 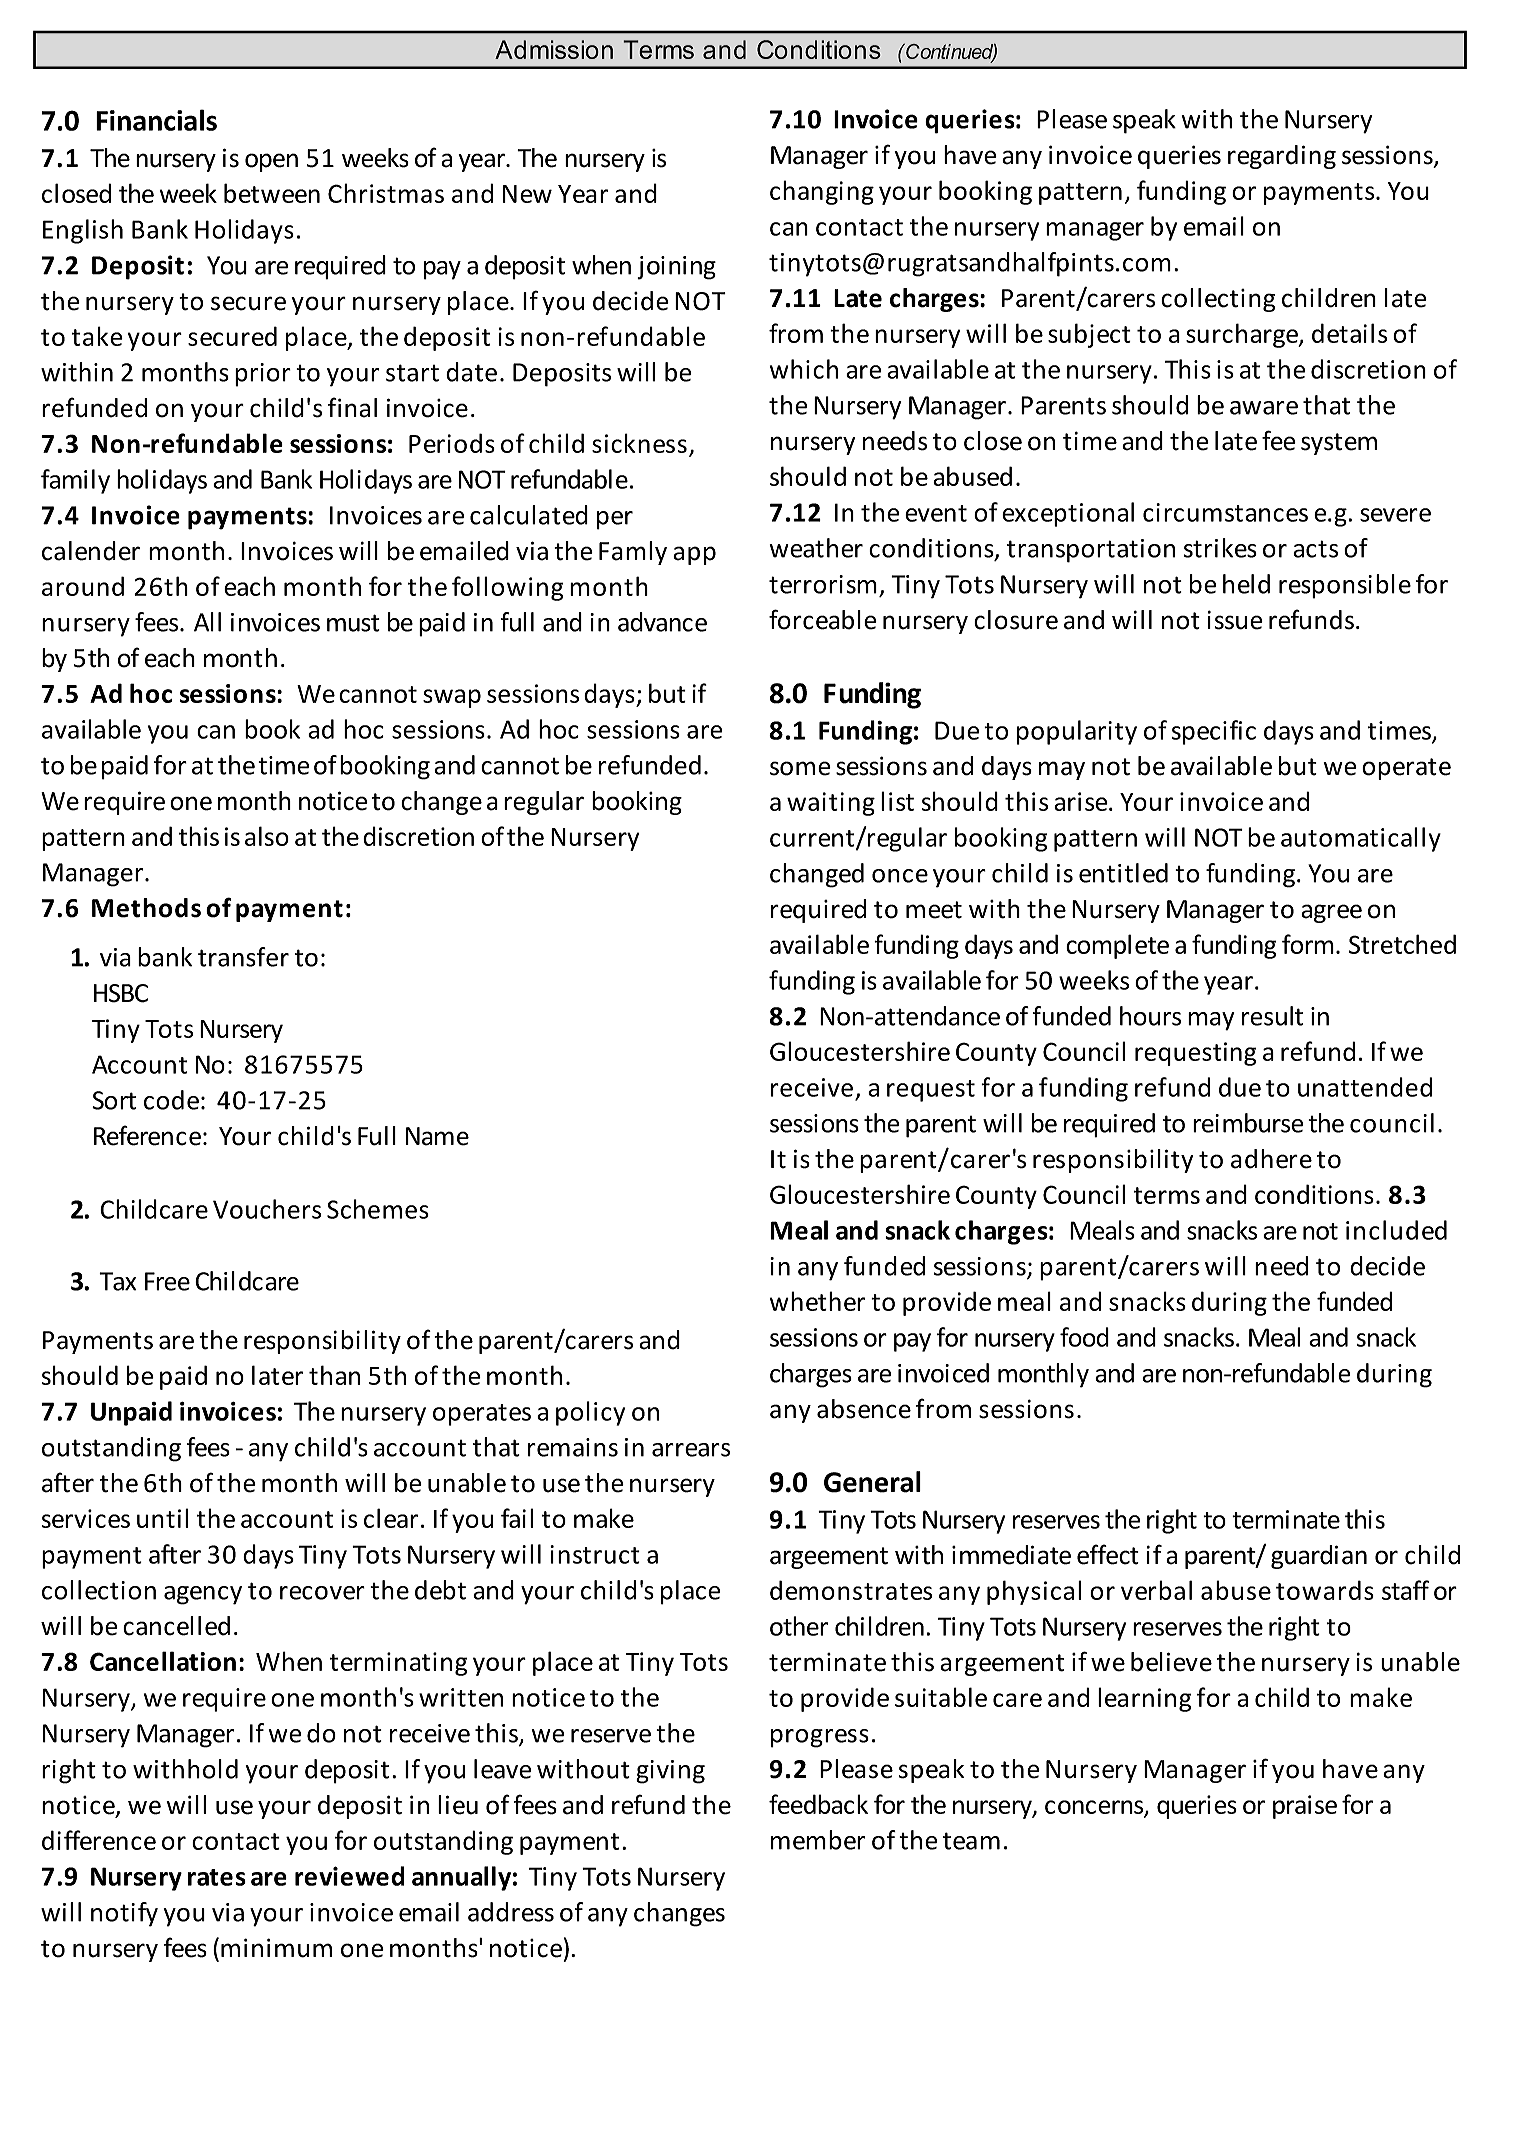 What do you see at coordinates (91, 551) in the document?
I see `calender` at bounding box center [91, 551].
